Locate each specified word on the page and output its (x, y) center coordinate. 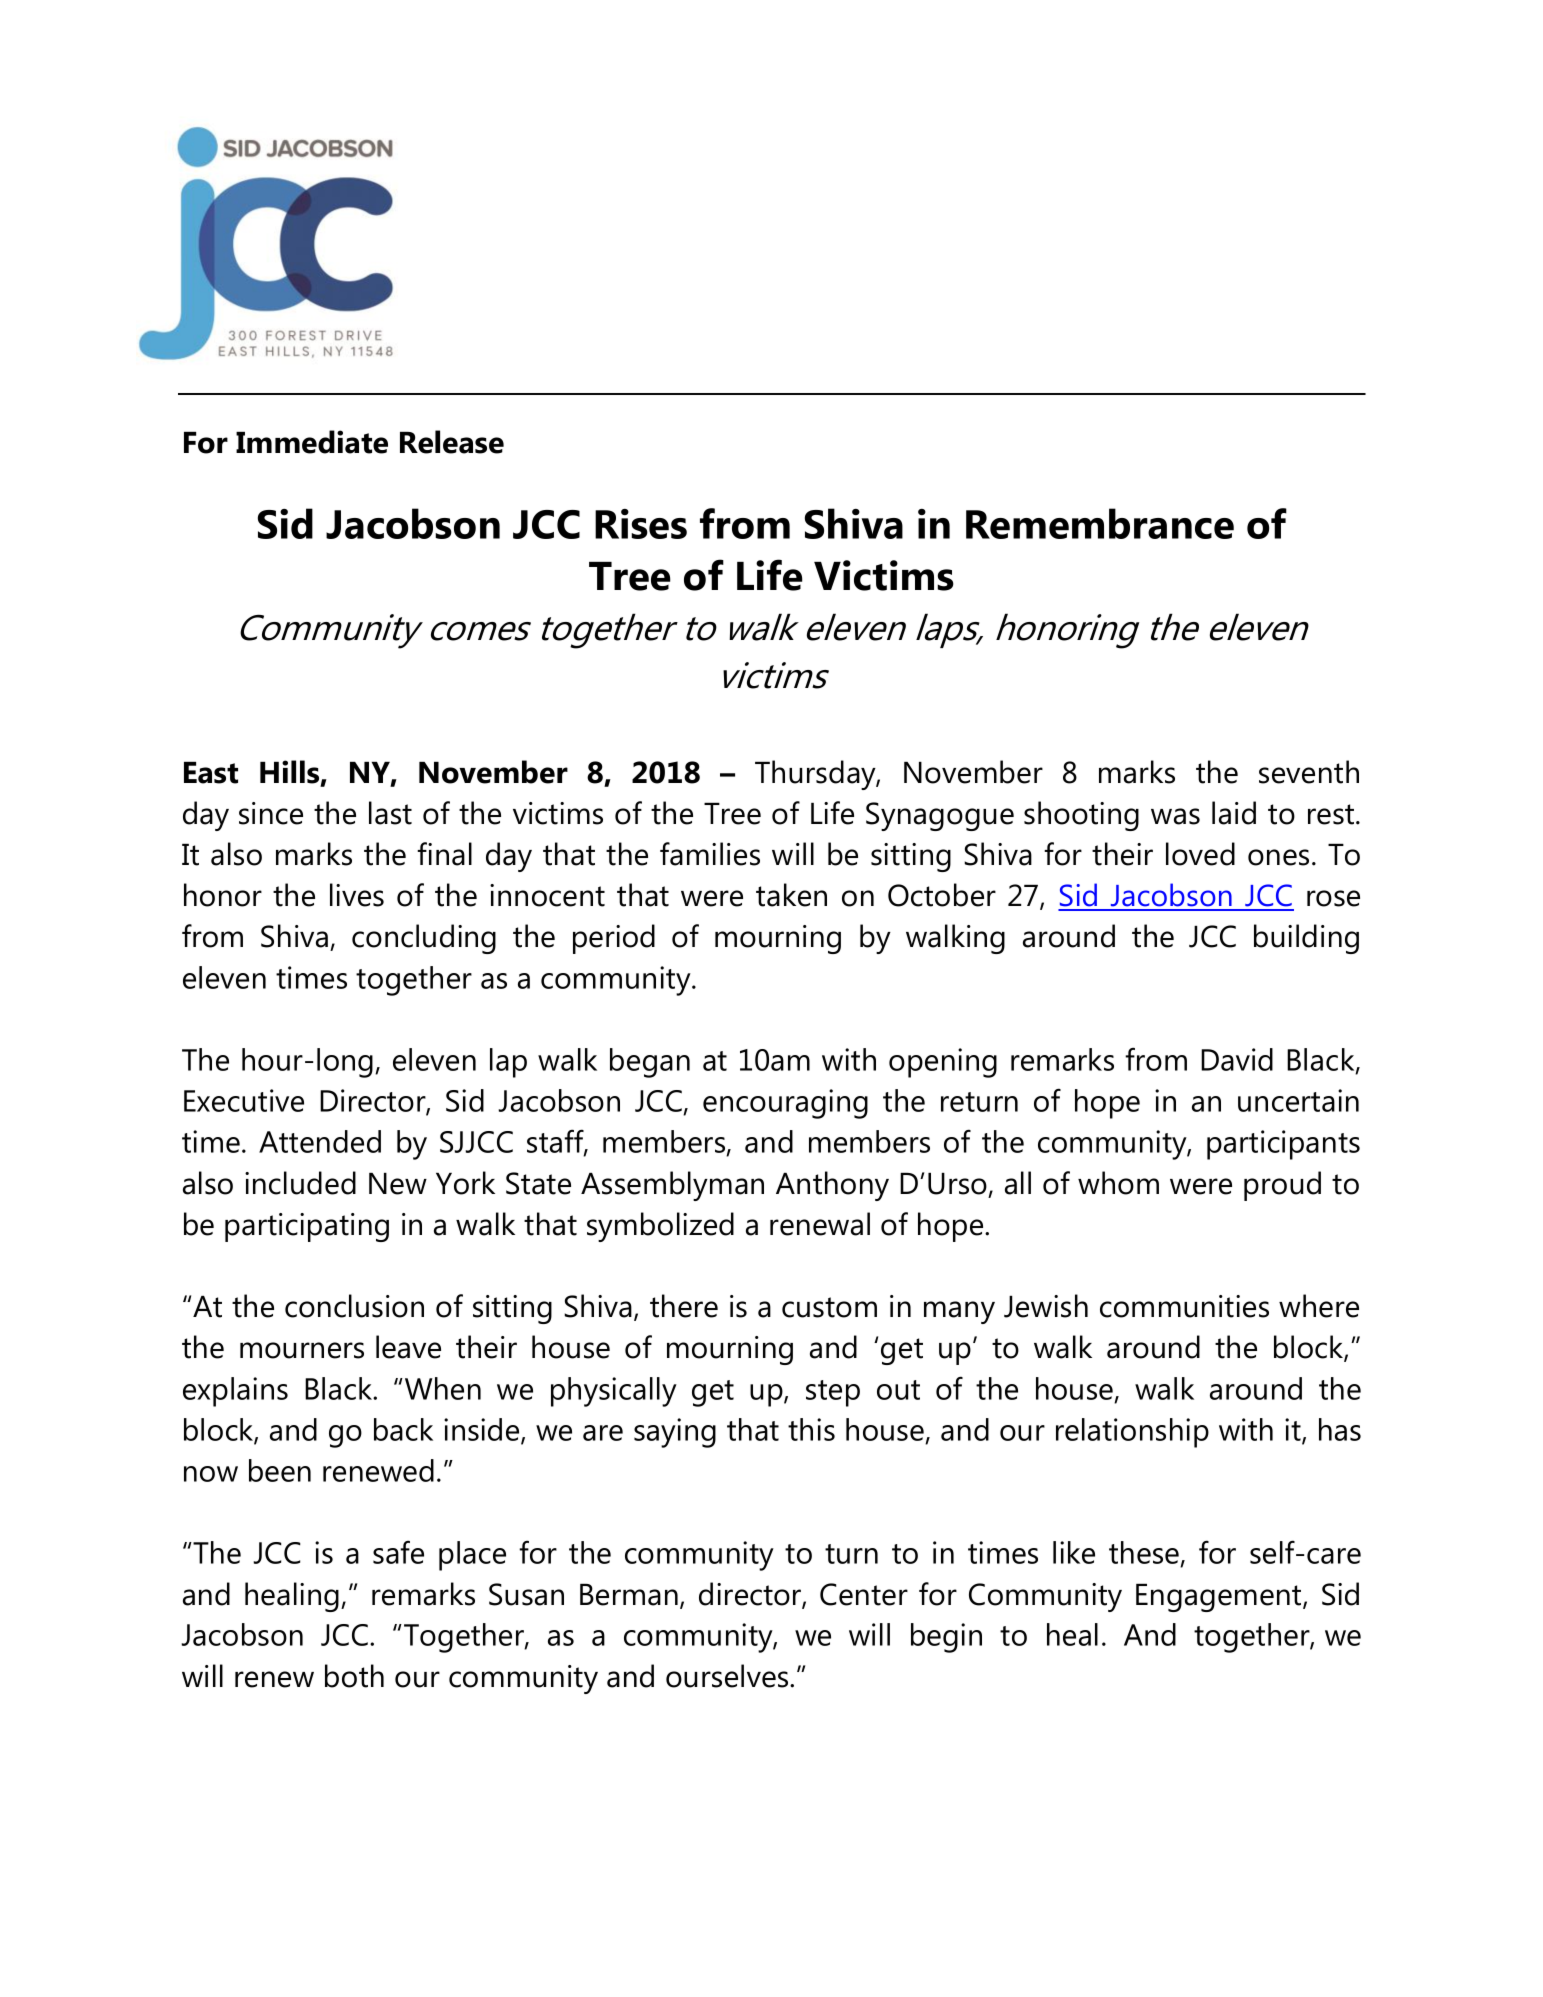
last (390, 813)
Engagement (1220, 1598)
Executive (244, 1100)
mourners (302, 1350)
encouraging (785, 1104)
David (1237, 1059)
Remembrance (1100, 523)
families (710, 854)
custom (829, 1307)
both (354, 1676)
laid (1234, 813)
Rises (641, 524)
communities (1184, 1306)
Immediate (312, 442)
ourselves (728, 1676)
